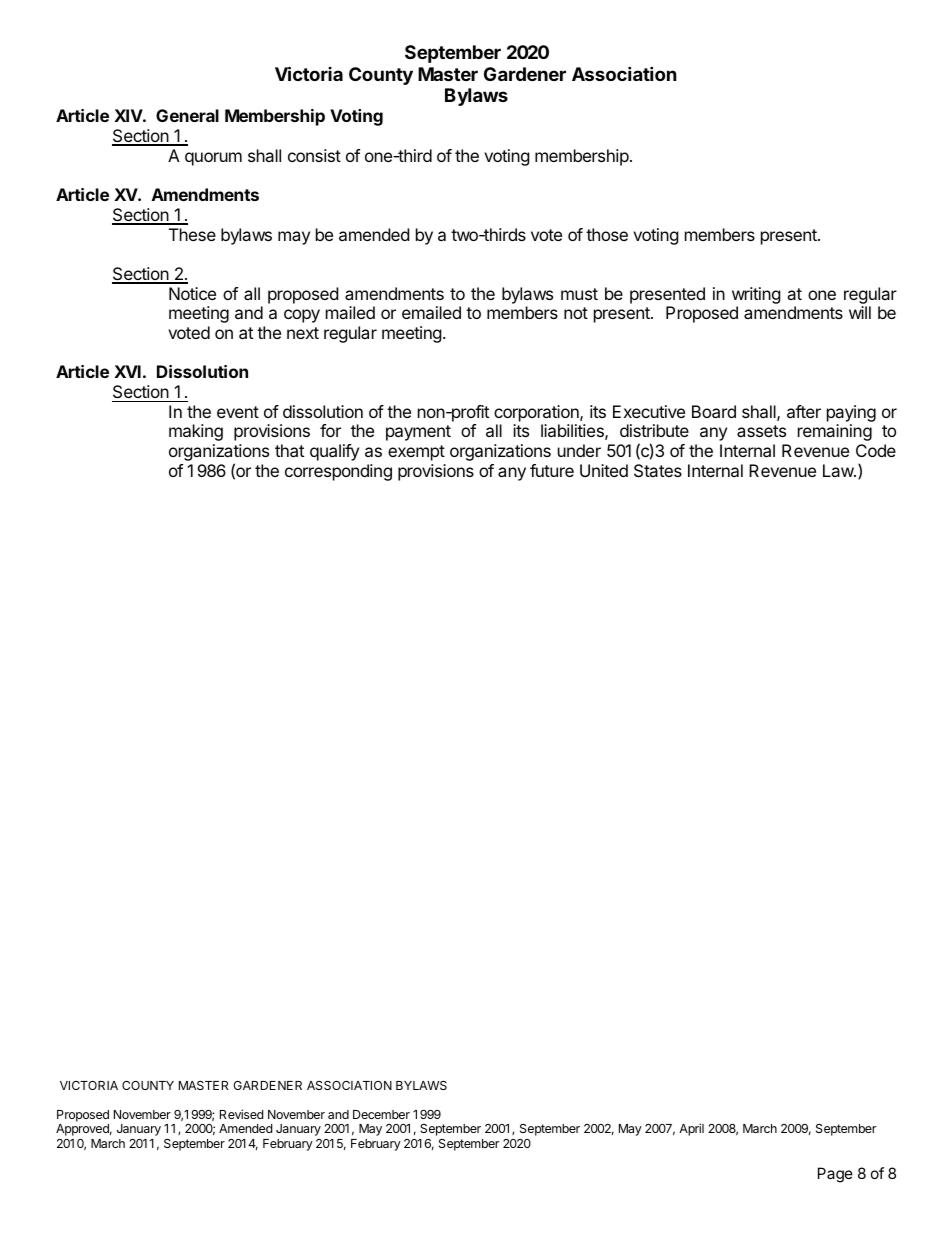  I want to click on quorum, so click(213, 159).
